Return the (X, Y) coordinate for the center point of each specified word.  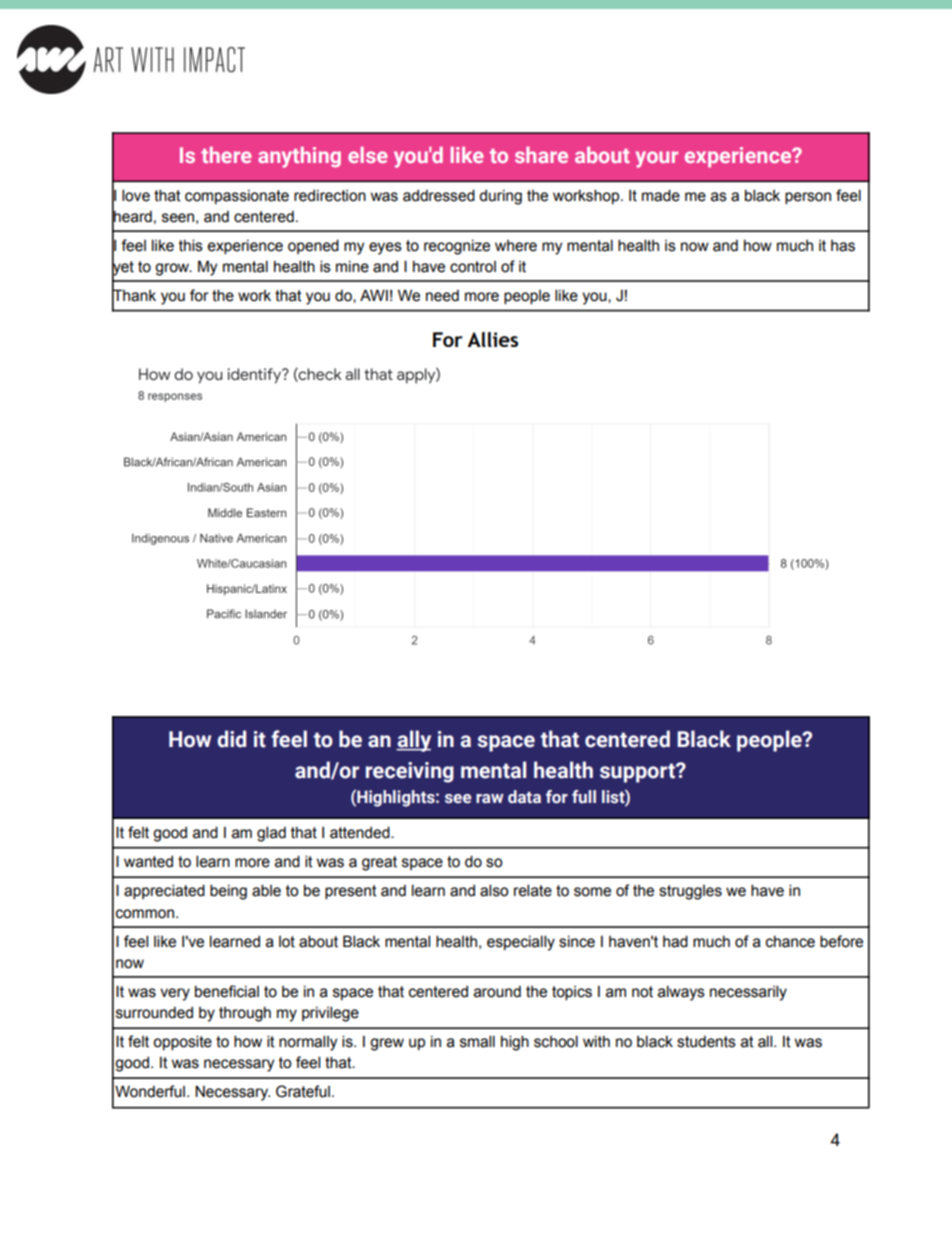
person (808, 198)
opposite (182, 1042)
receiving (410, 772)
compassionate (237, 197)
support (638, 773)
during (500, 197)
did (231, 739)
